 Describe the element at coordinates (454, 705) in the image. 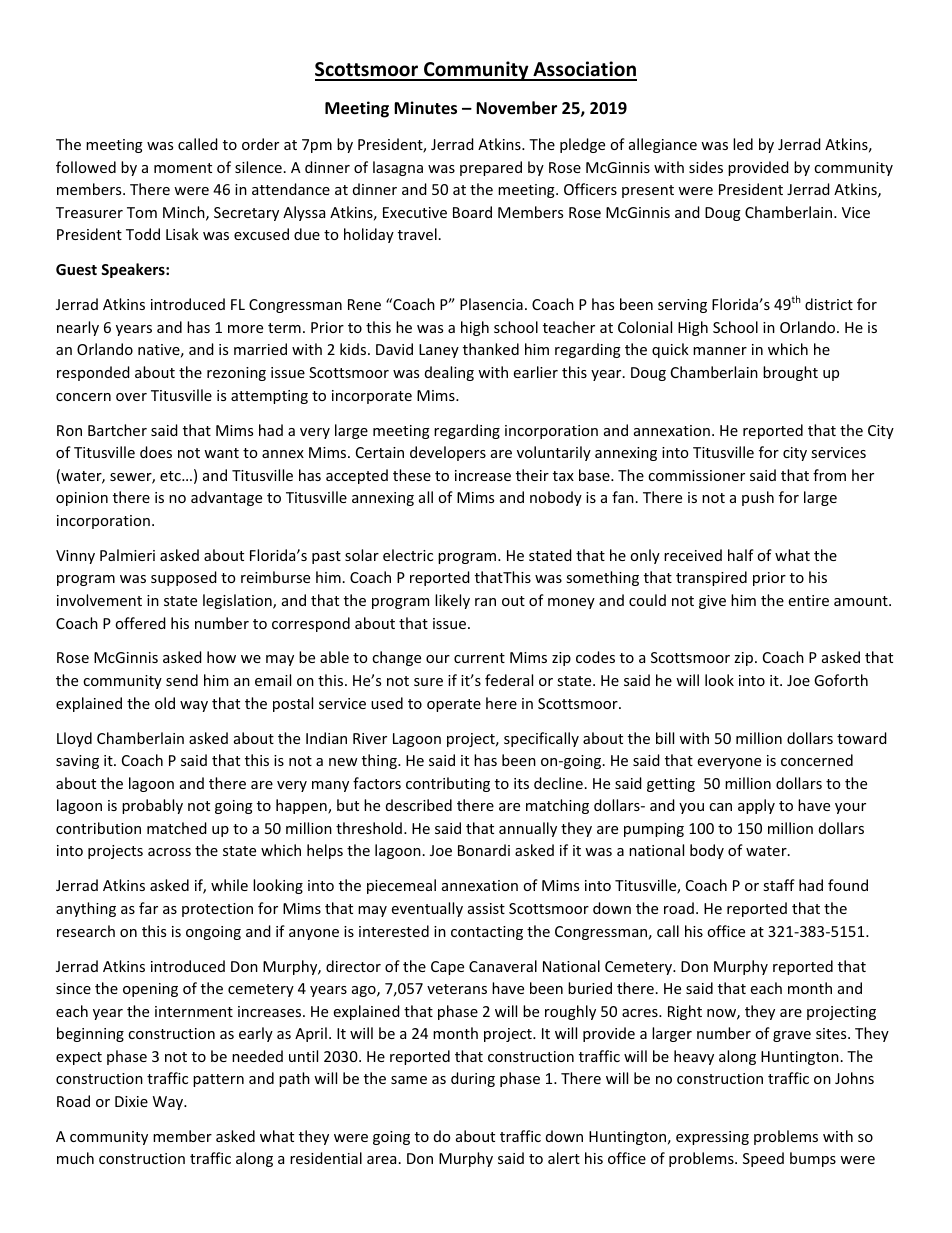

I see `operate` at that location.
